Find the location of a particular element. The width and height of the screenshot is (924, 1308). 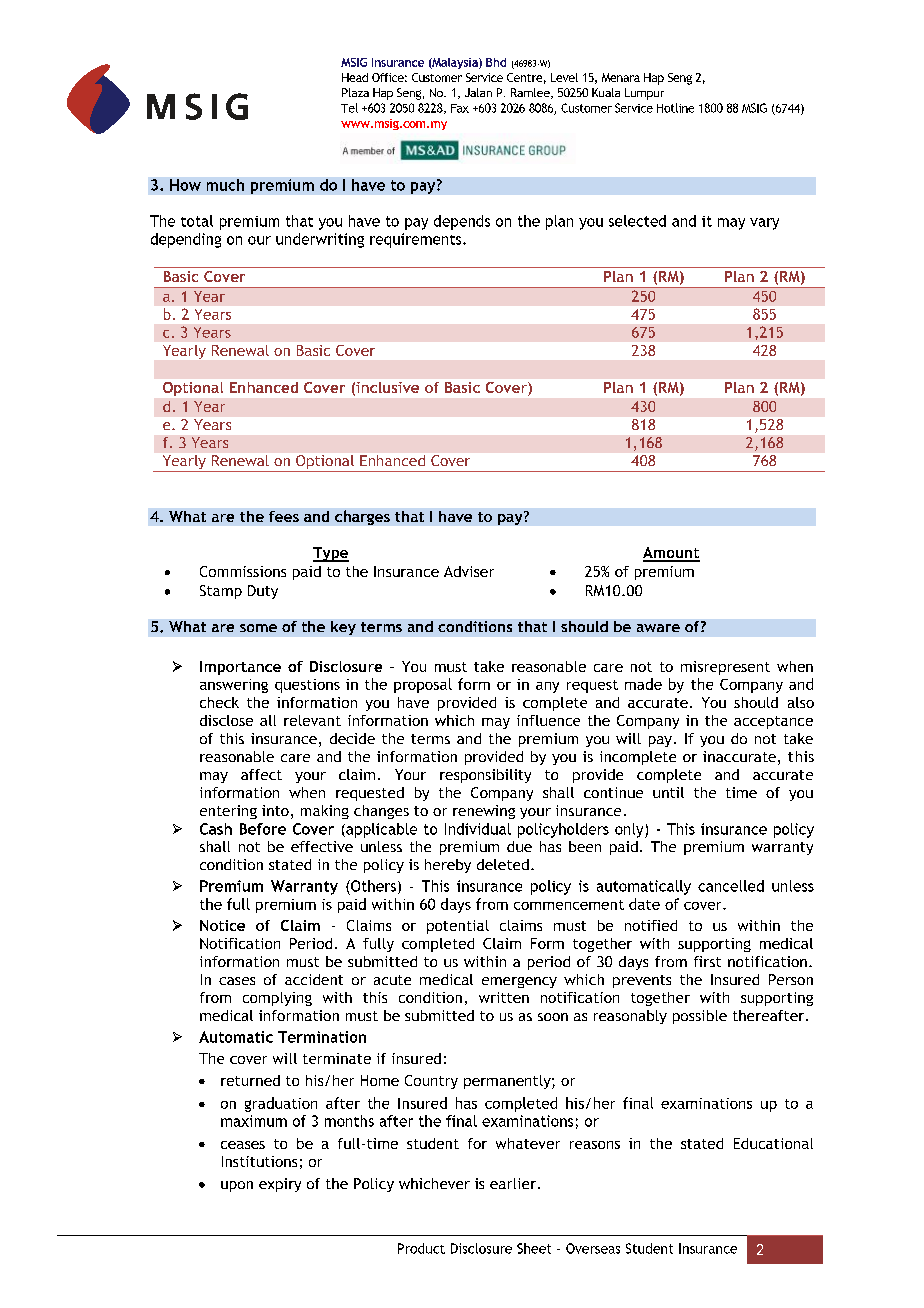

Tel is located at coordinates (349, 108).
